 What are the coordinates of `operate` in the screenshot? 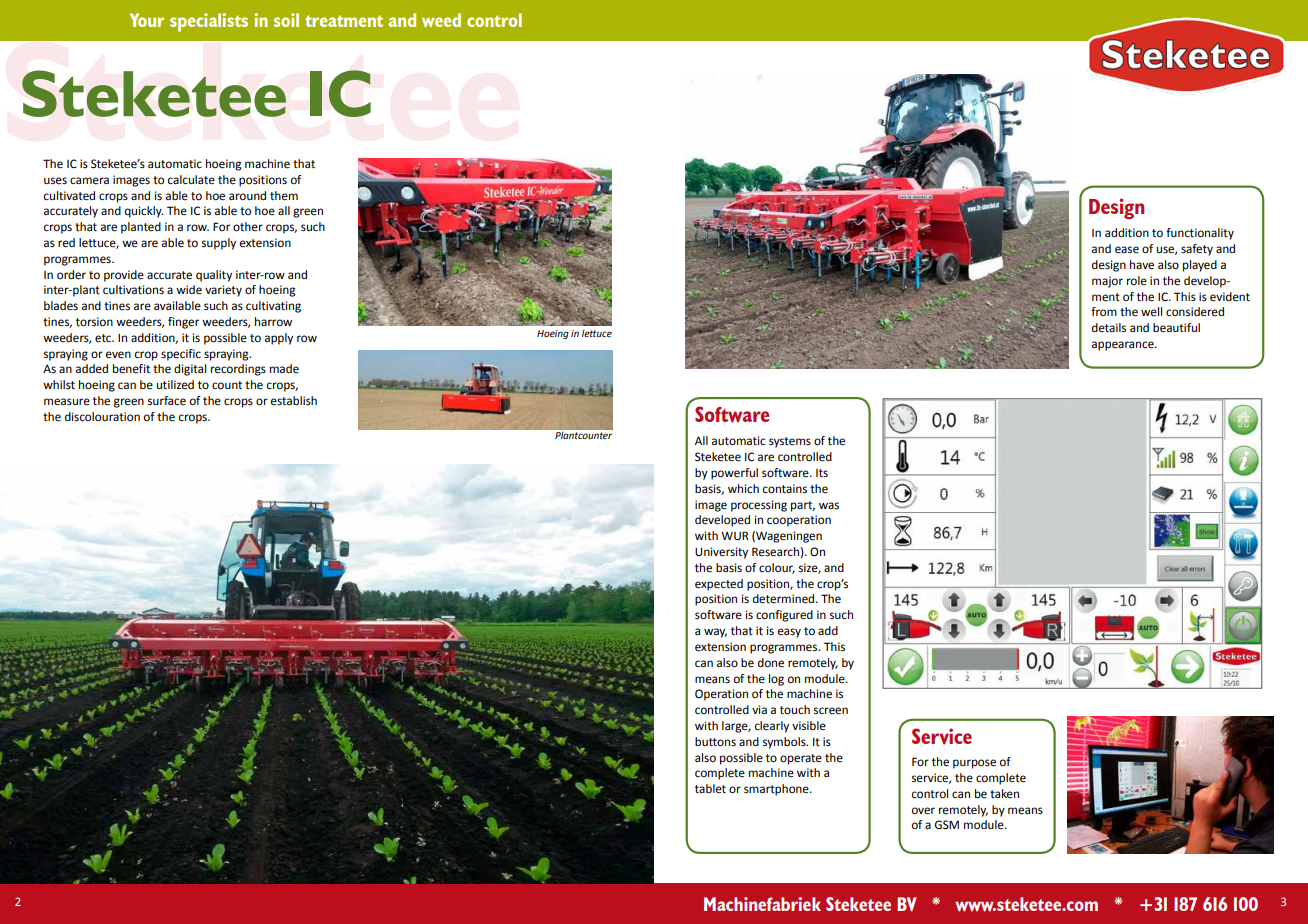 It's located at (801, 759).
